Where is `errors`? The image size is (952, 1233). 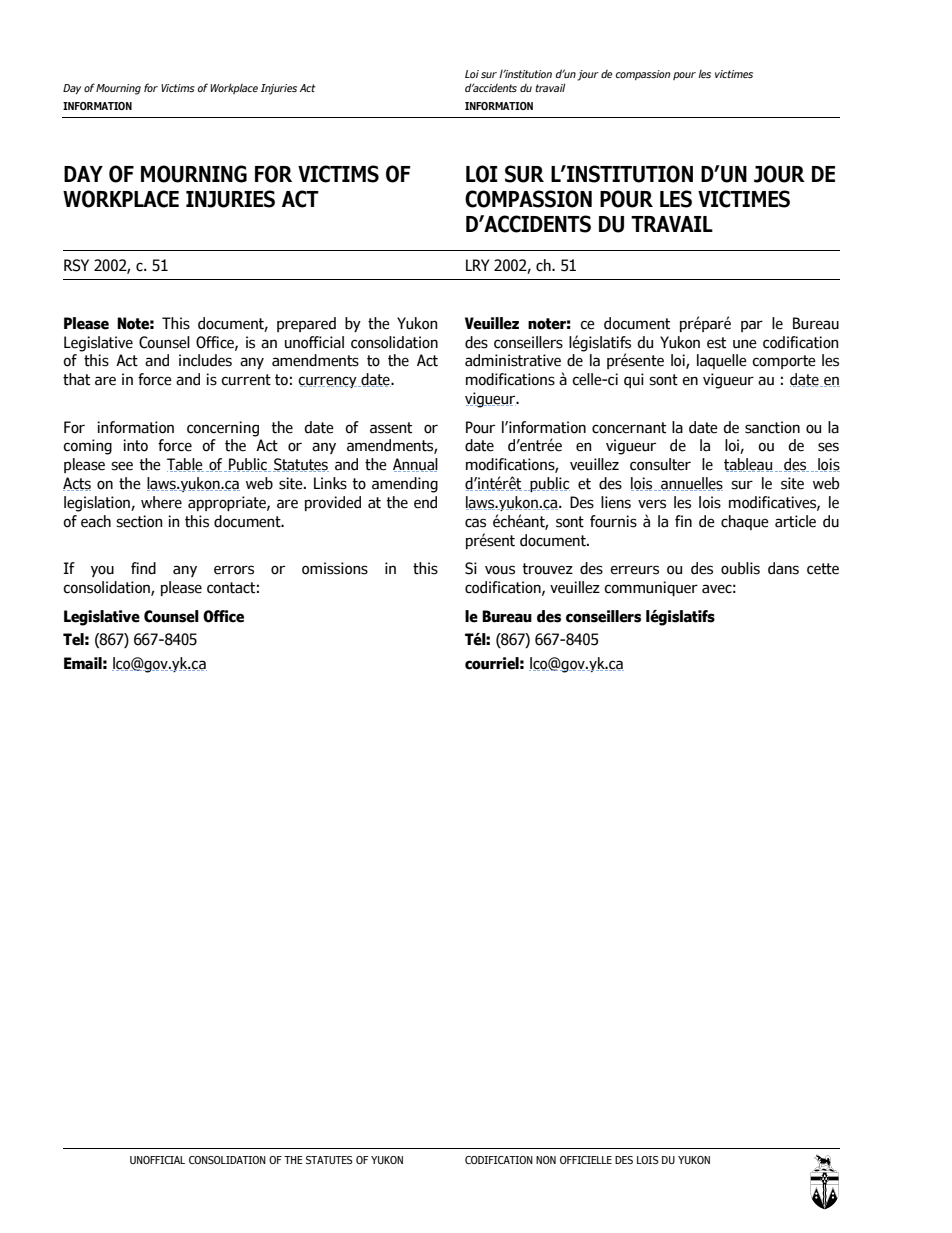
errors is located at coordinates (234, 570).
